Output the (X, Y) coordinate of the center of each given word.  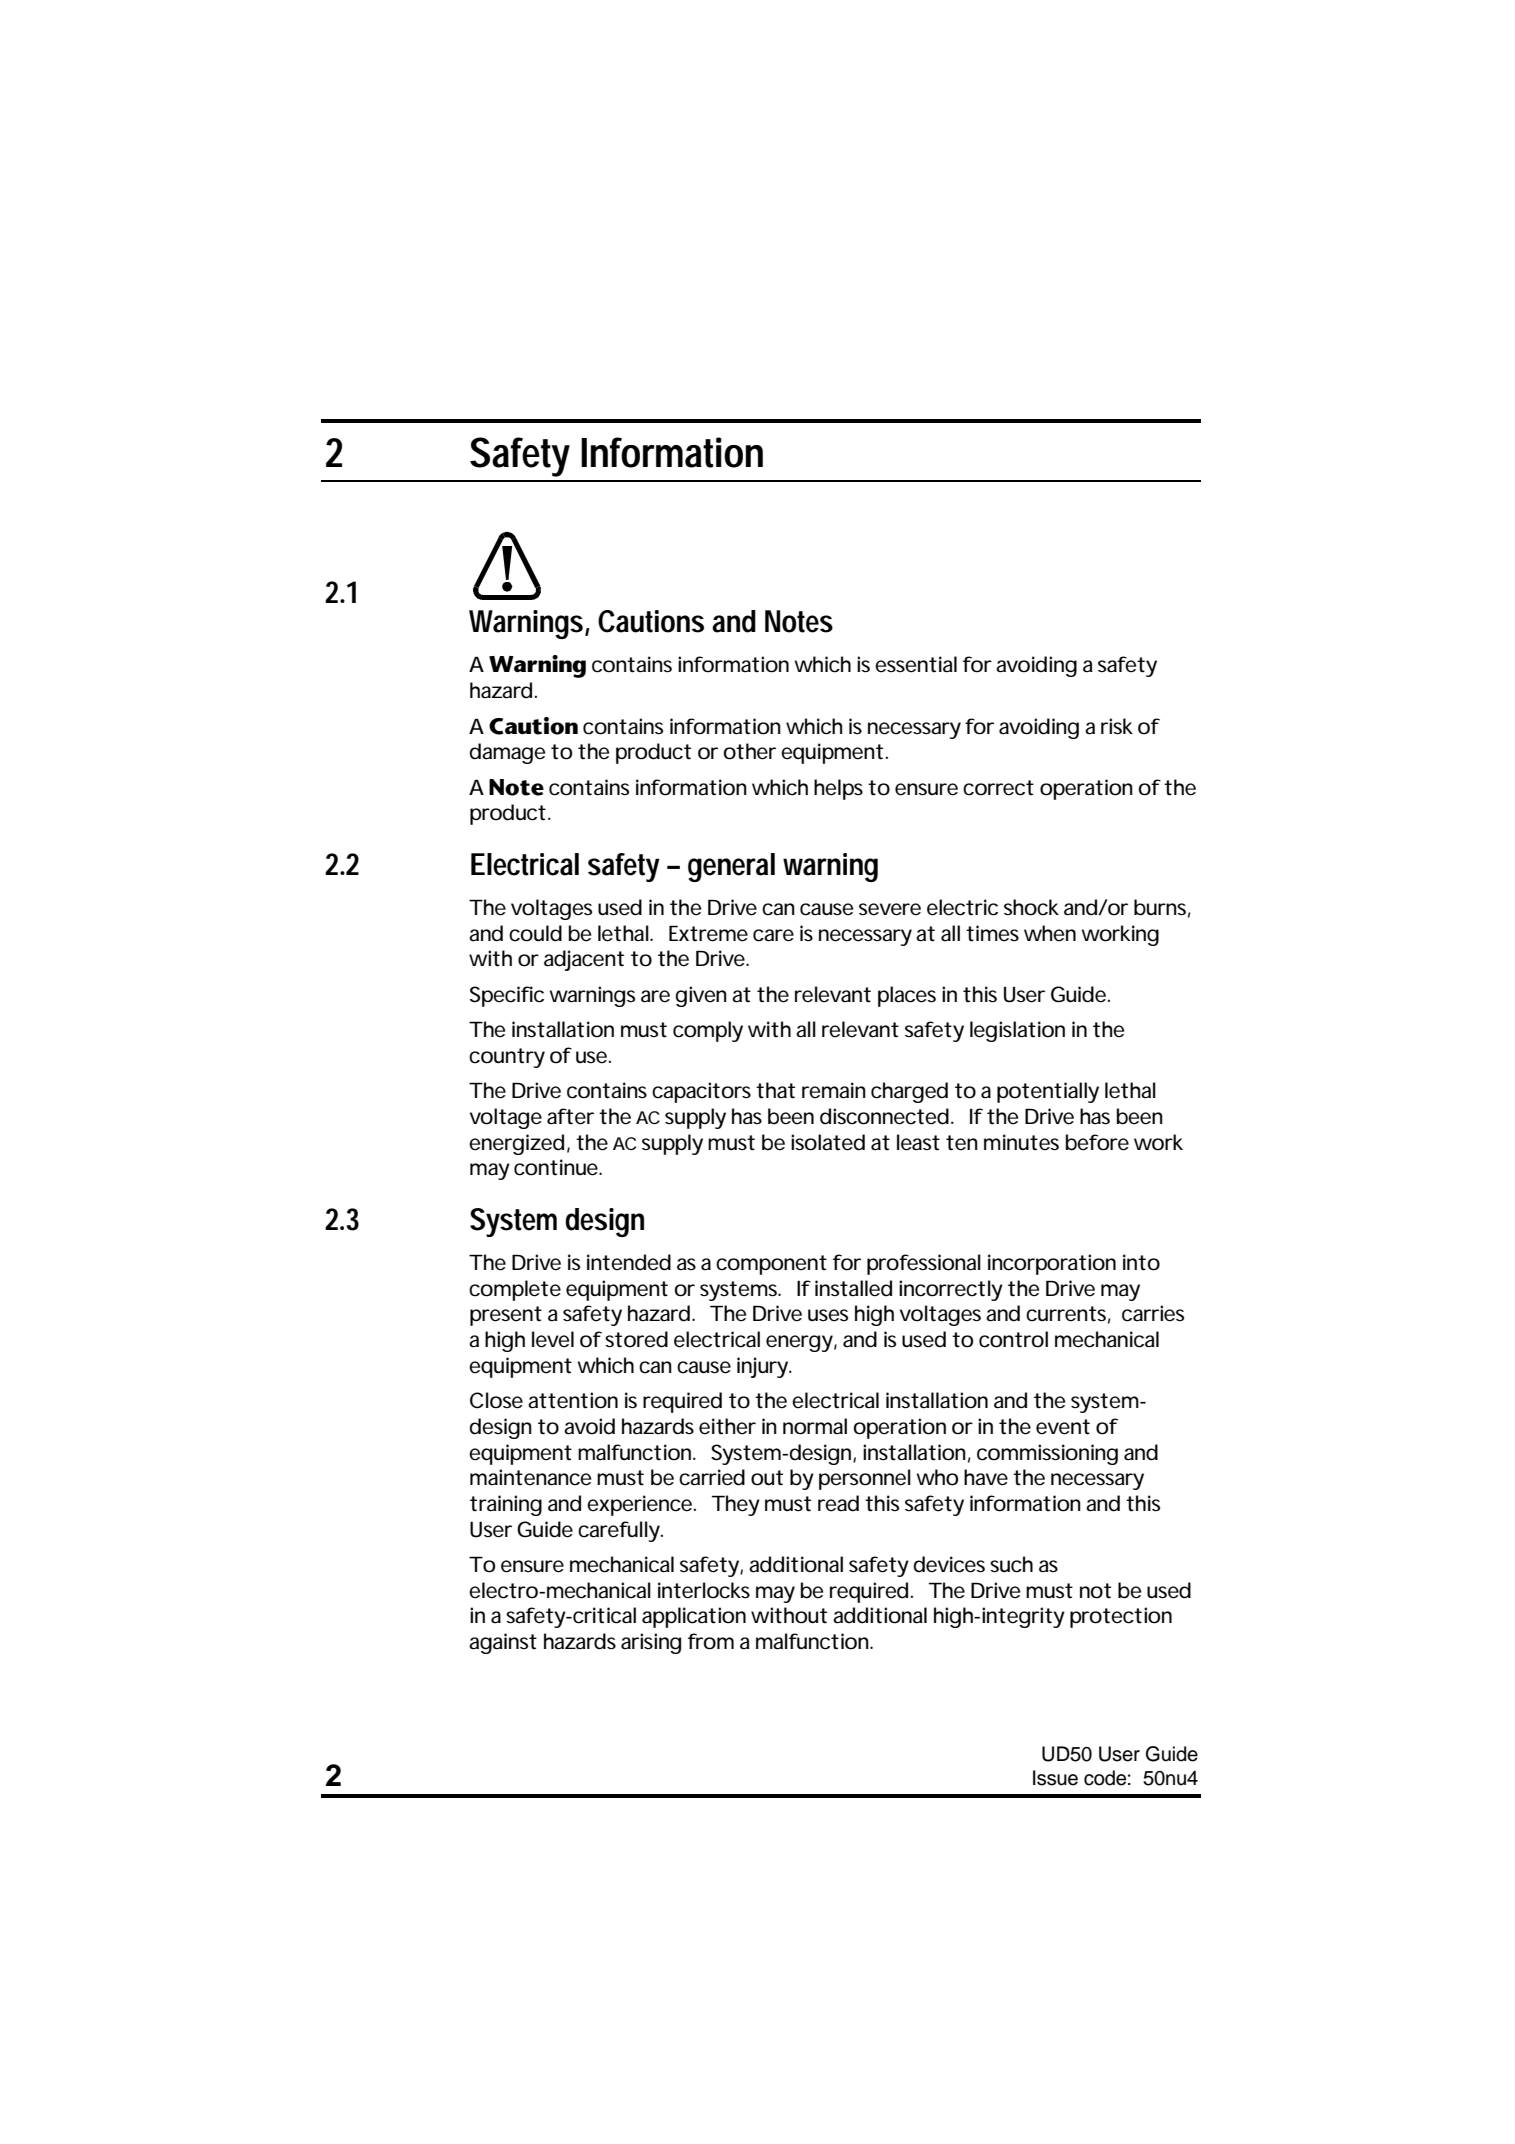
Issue (1055, 1778)
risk (1117, 726)
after (570, 1116)
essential (916, 664)
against (503, 1643)
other (750, 751)
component (771, 1265)
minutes (1021, 1142)
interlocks (704, 1590)
